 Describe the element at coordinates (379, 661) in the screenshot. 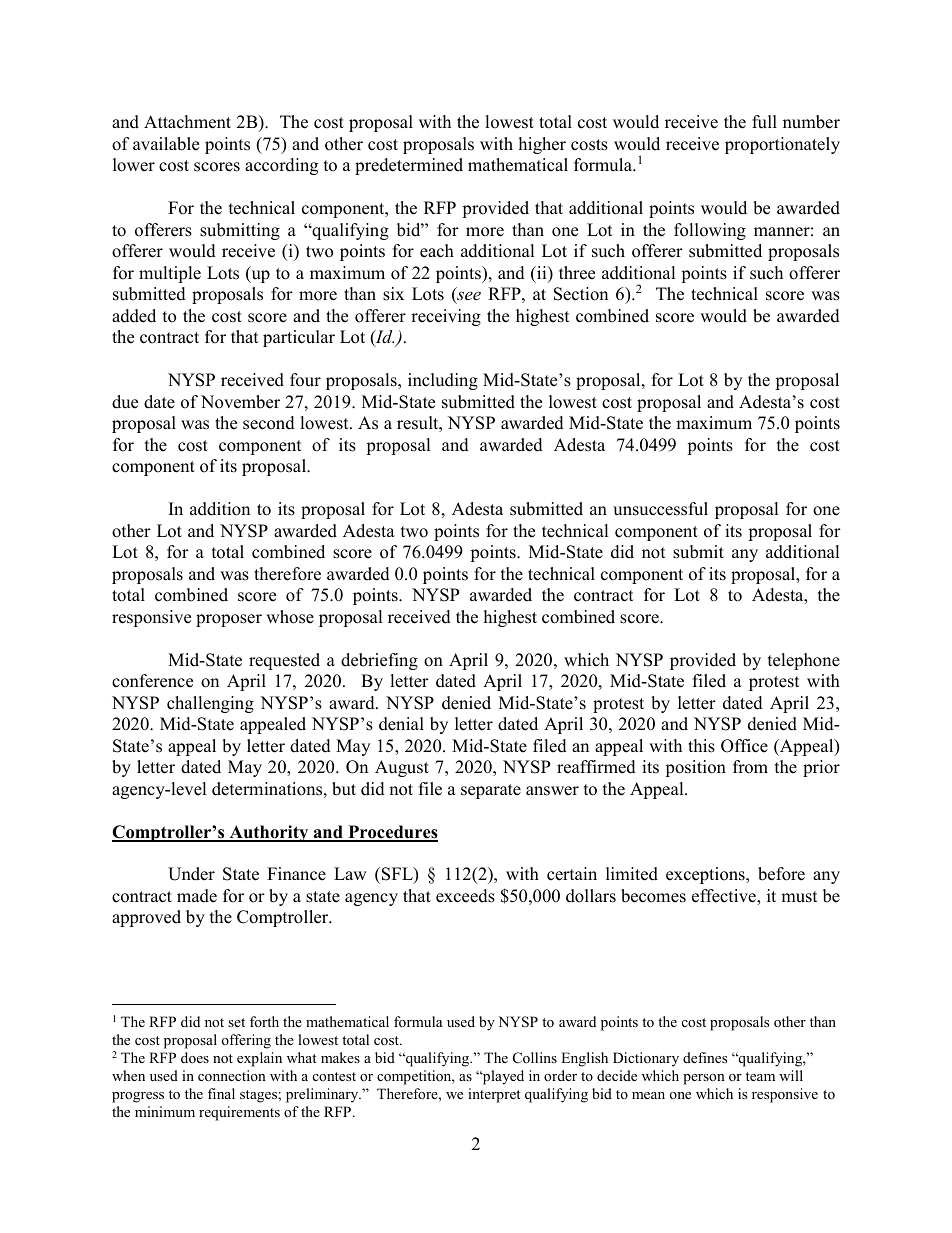

I see `debriefing` at that location.
